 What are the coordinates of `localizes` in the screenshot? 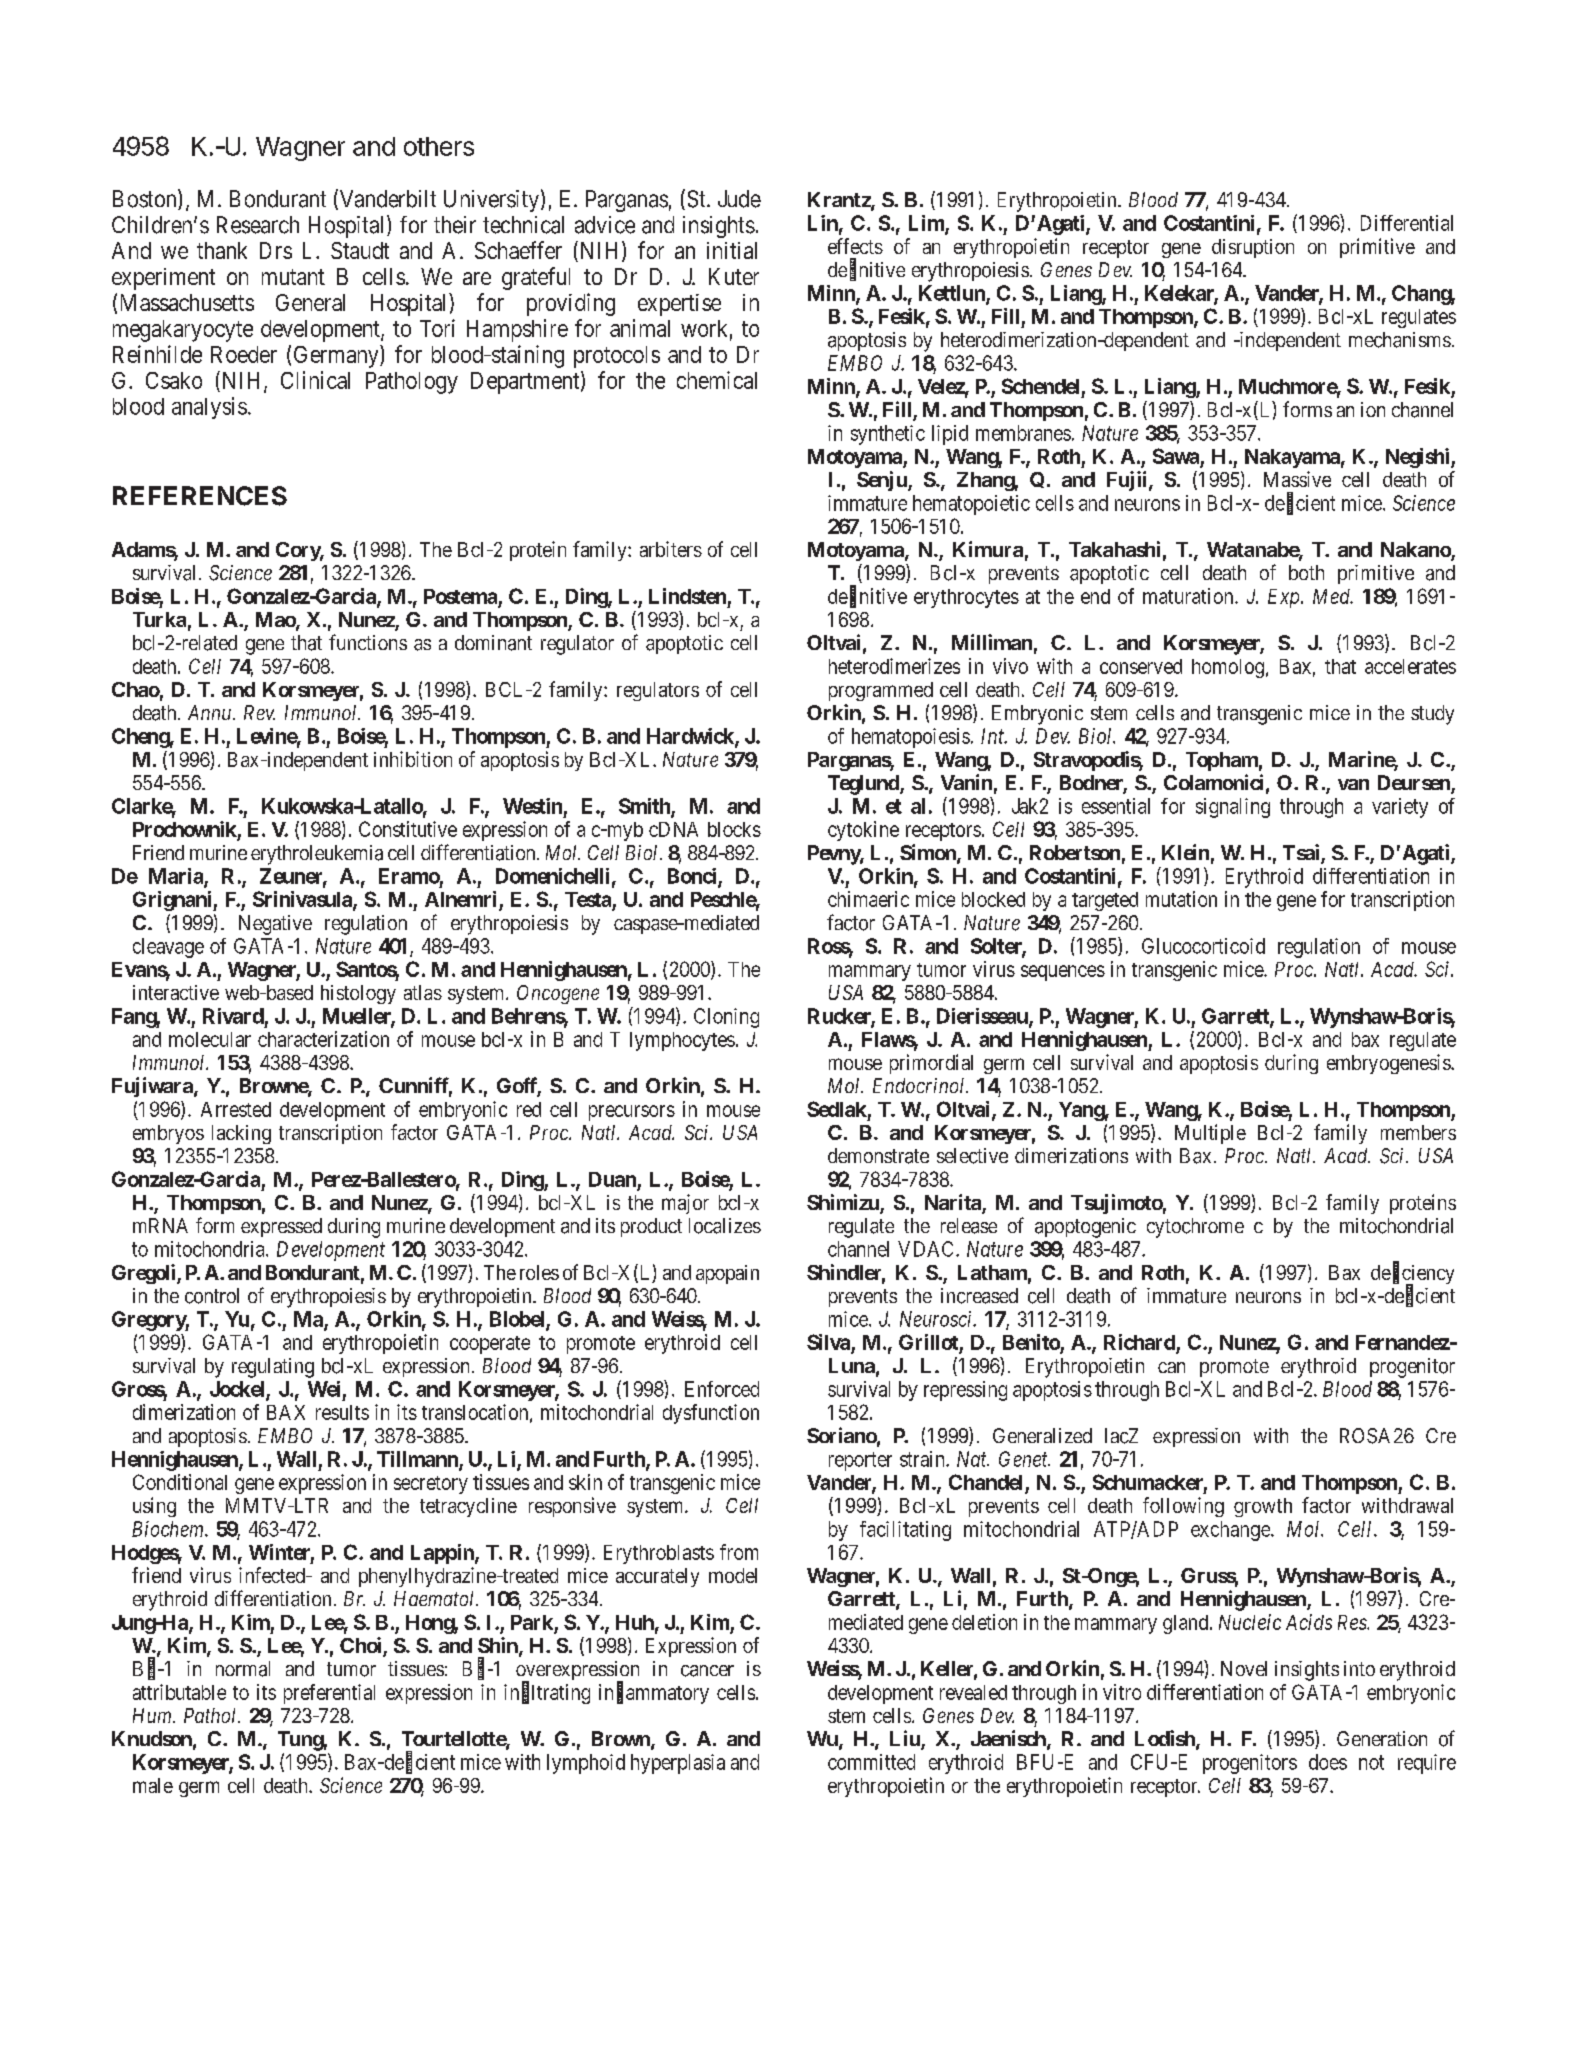 It's located at (725, 1226).
